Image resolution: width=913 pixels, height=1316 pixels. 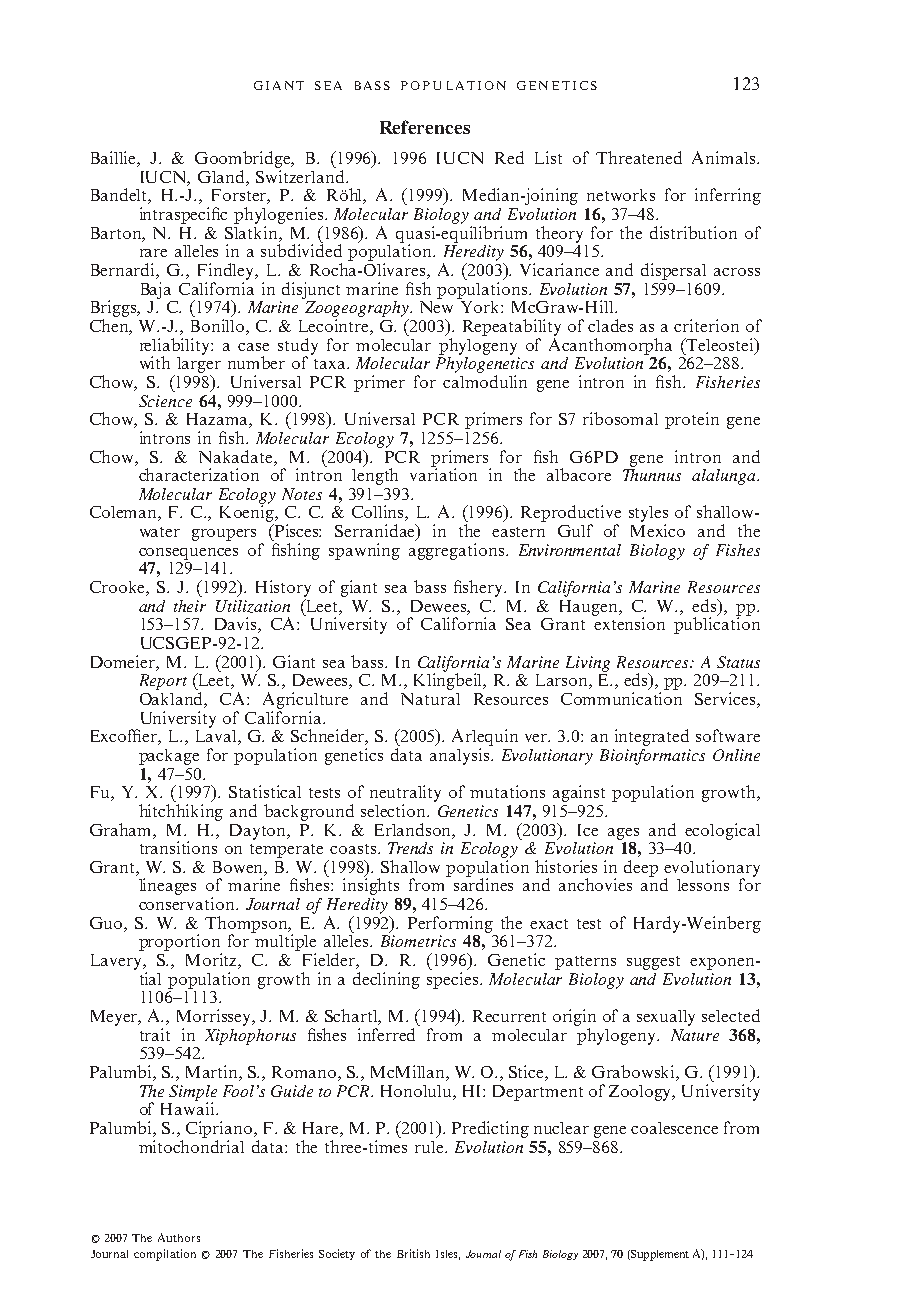 I want to click on British, so click(x=413, y=1253).
